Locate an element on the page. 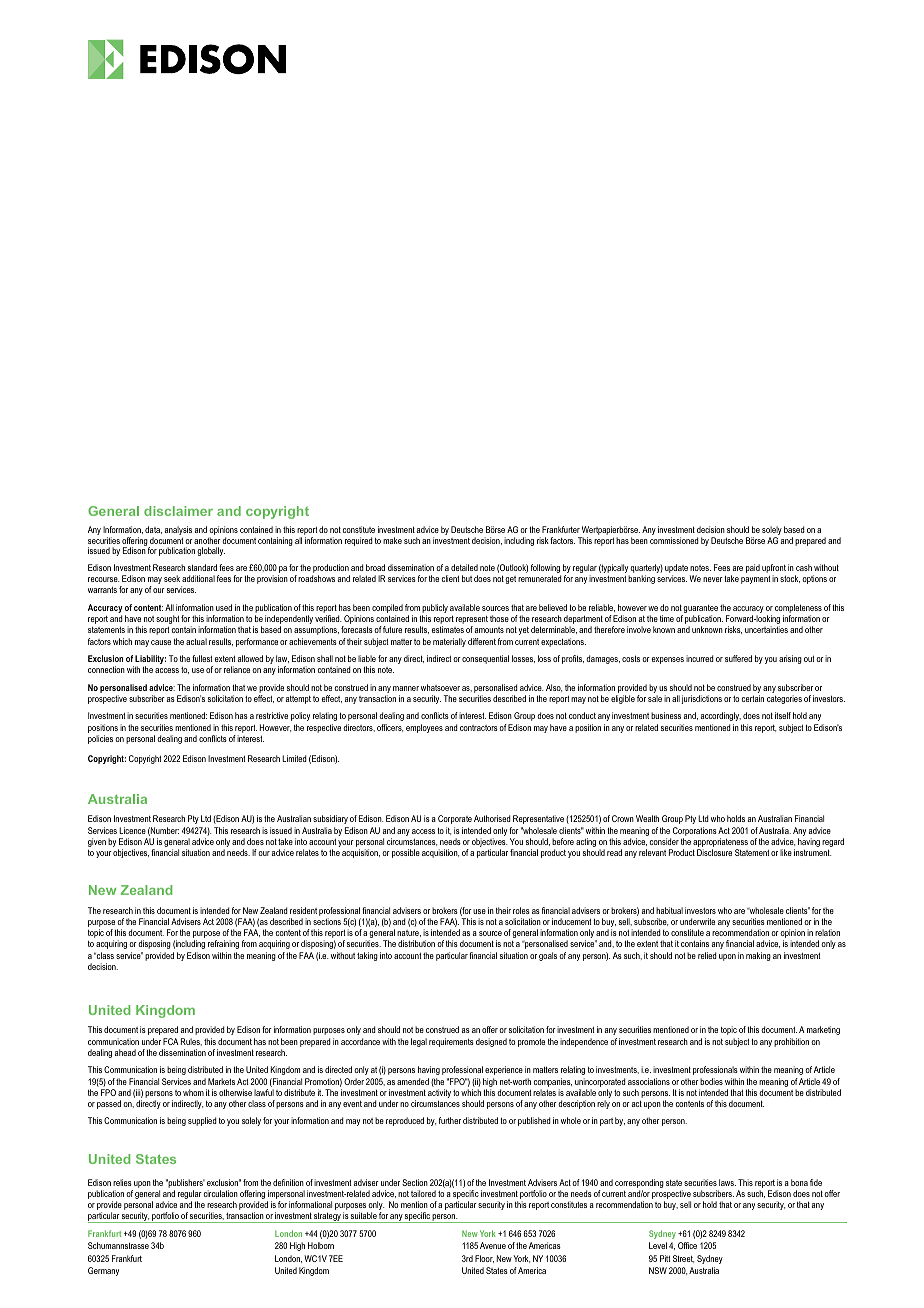  accordingly is located at coordinates (721, 716).
